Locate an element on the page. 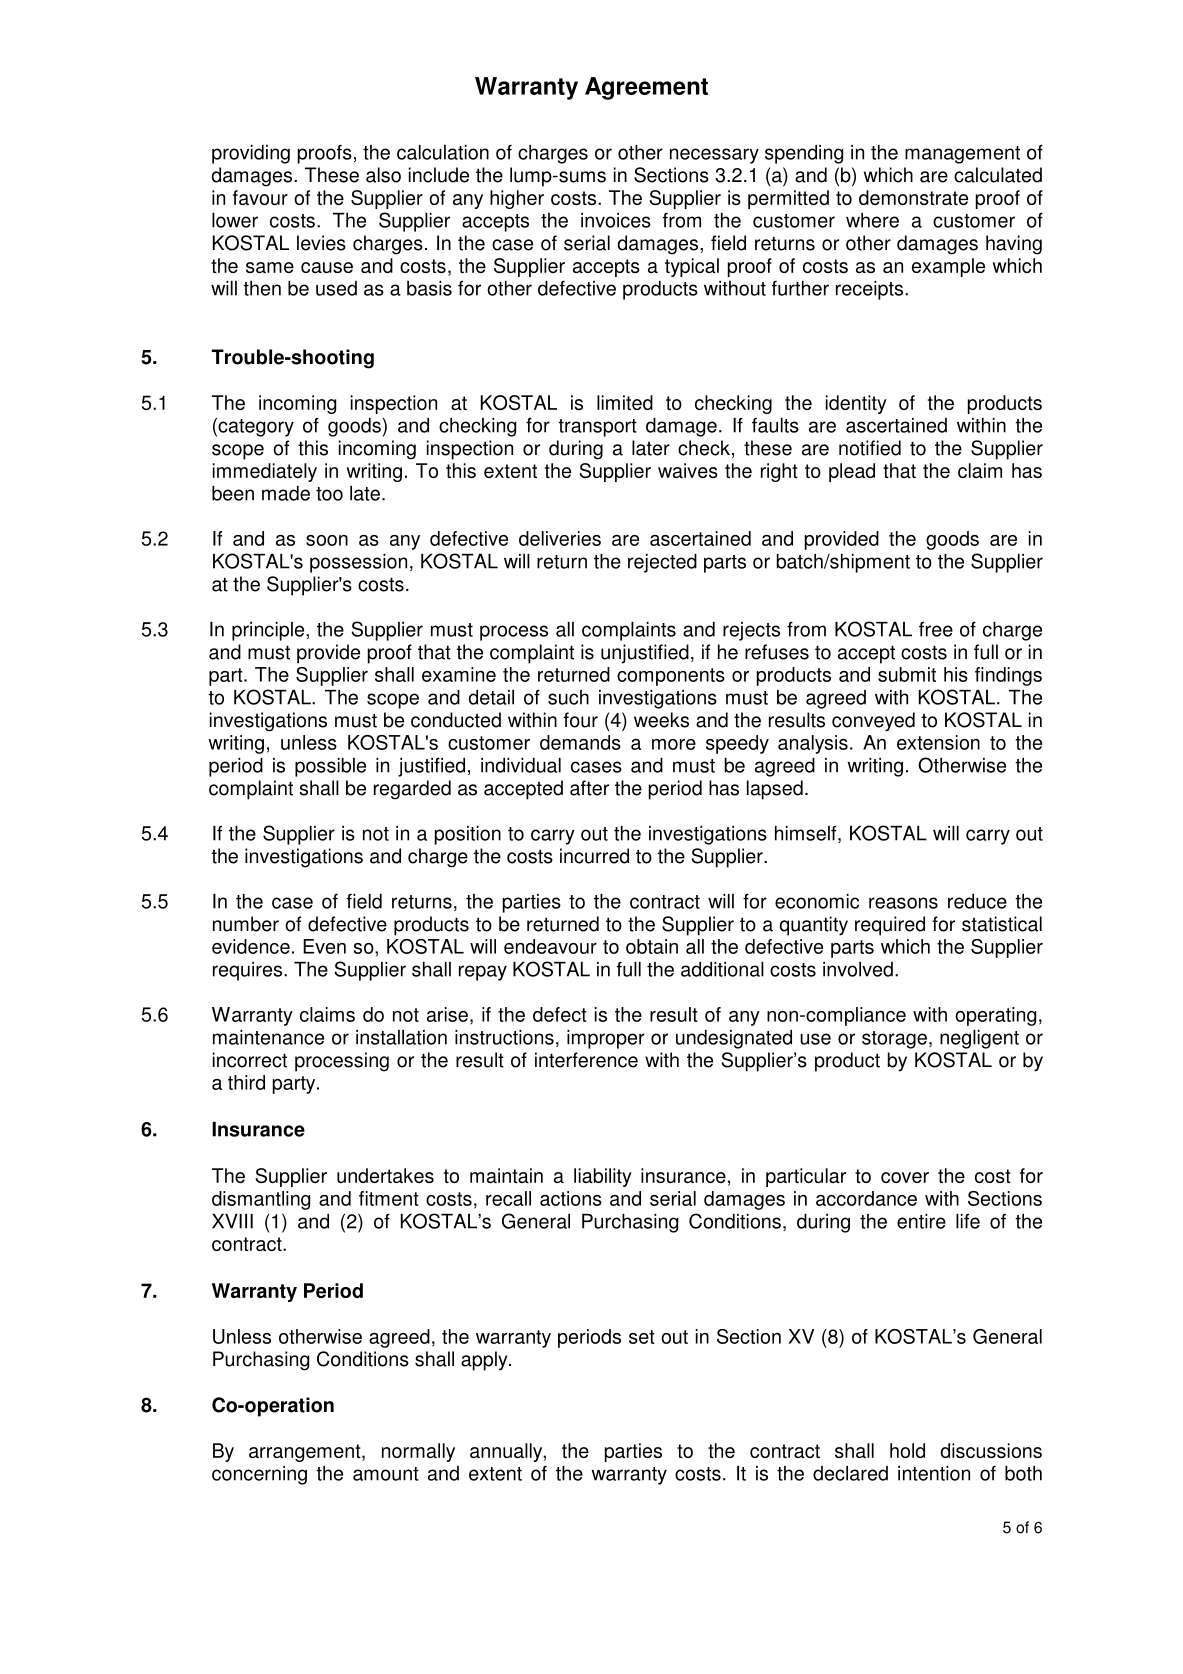  too is located at coordinates (329, 494).
